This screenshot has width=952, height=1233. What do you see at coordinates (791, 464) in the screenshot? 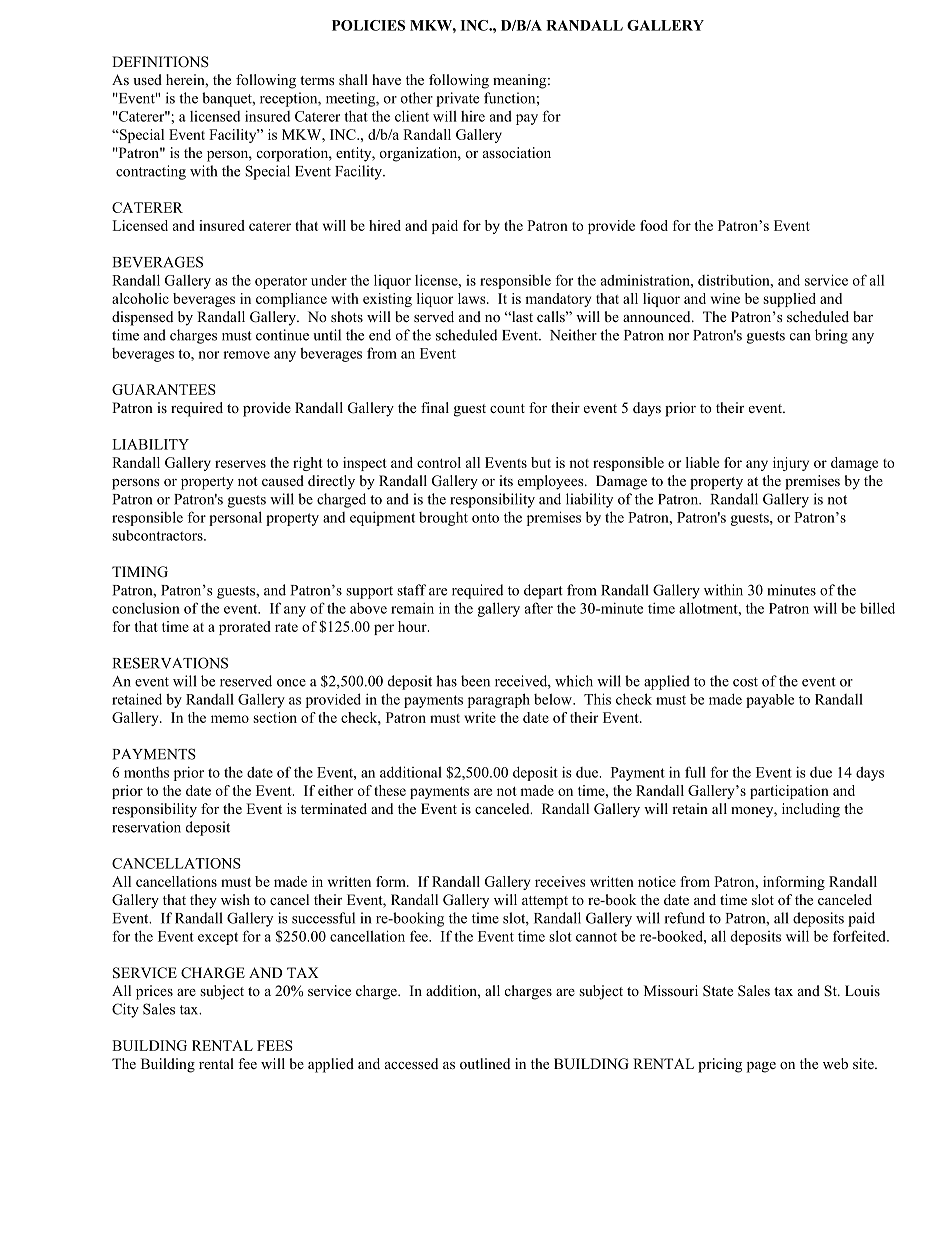
I see `injury` at bounding box center [791, 464].
